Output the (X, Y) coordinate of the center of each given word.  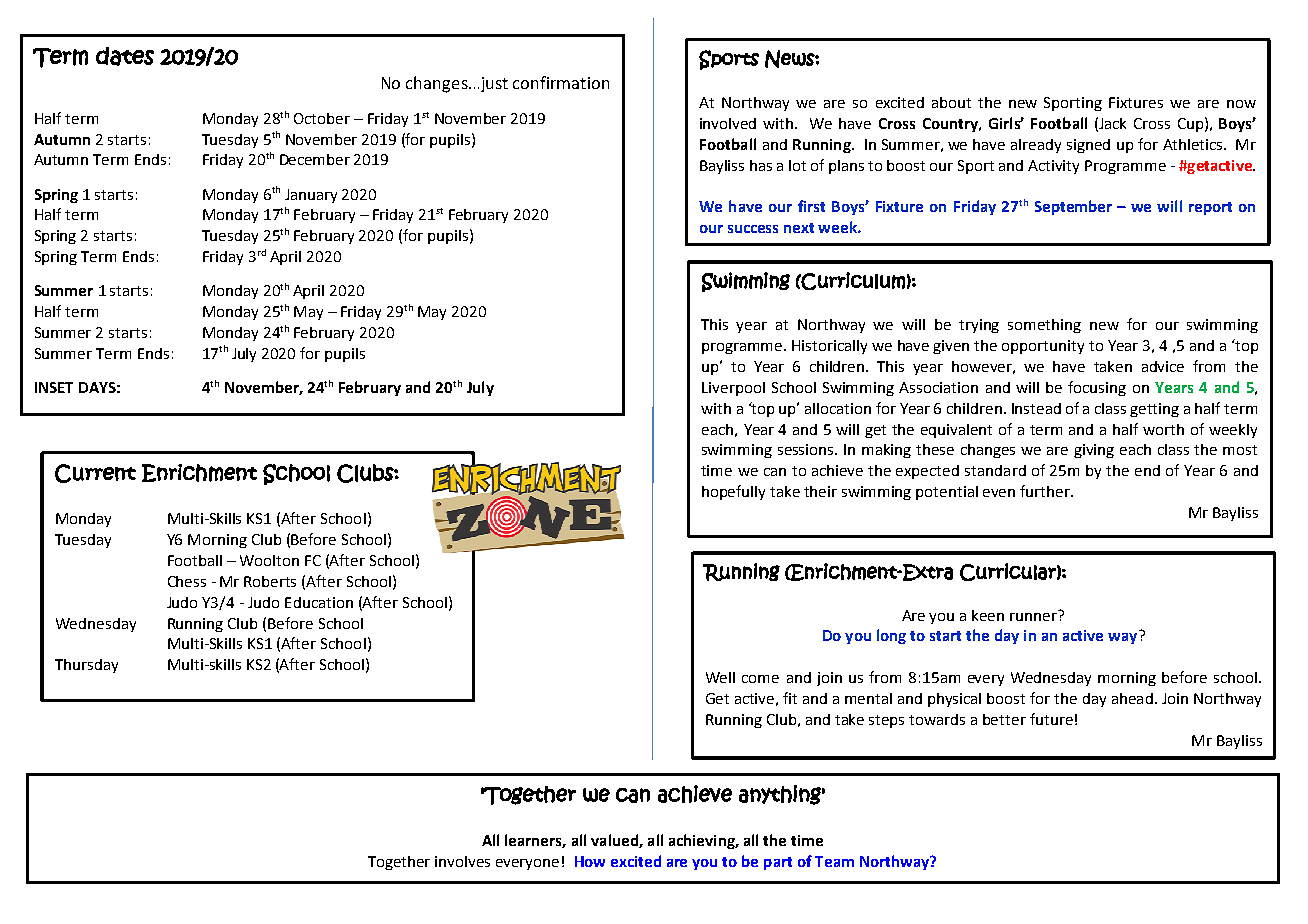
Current (95, 473)
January (311, 196)
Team (834, 861)
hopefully (733, 492)
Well (720, 677)
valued (615, 841)
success (753, 229)
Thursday (86, 666)
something (1044, 326)
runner (1034, 615)
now (1241, 104)
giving (1094, 451)
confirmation (561, 82)
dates (125, 56)
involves (462, 861)
